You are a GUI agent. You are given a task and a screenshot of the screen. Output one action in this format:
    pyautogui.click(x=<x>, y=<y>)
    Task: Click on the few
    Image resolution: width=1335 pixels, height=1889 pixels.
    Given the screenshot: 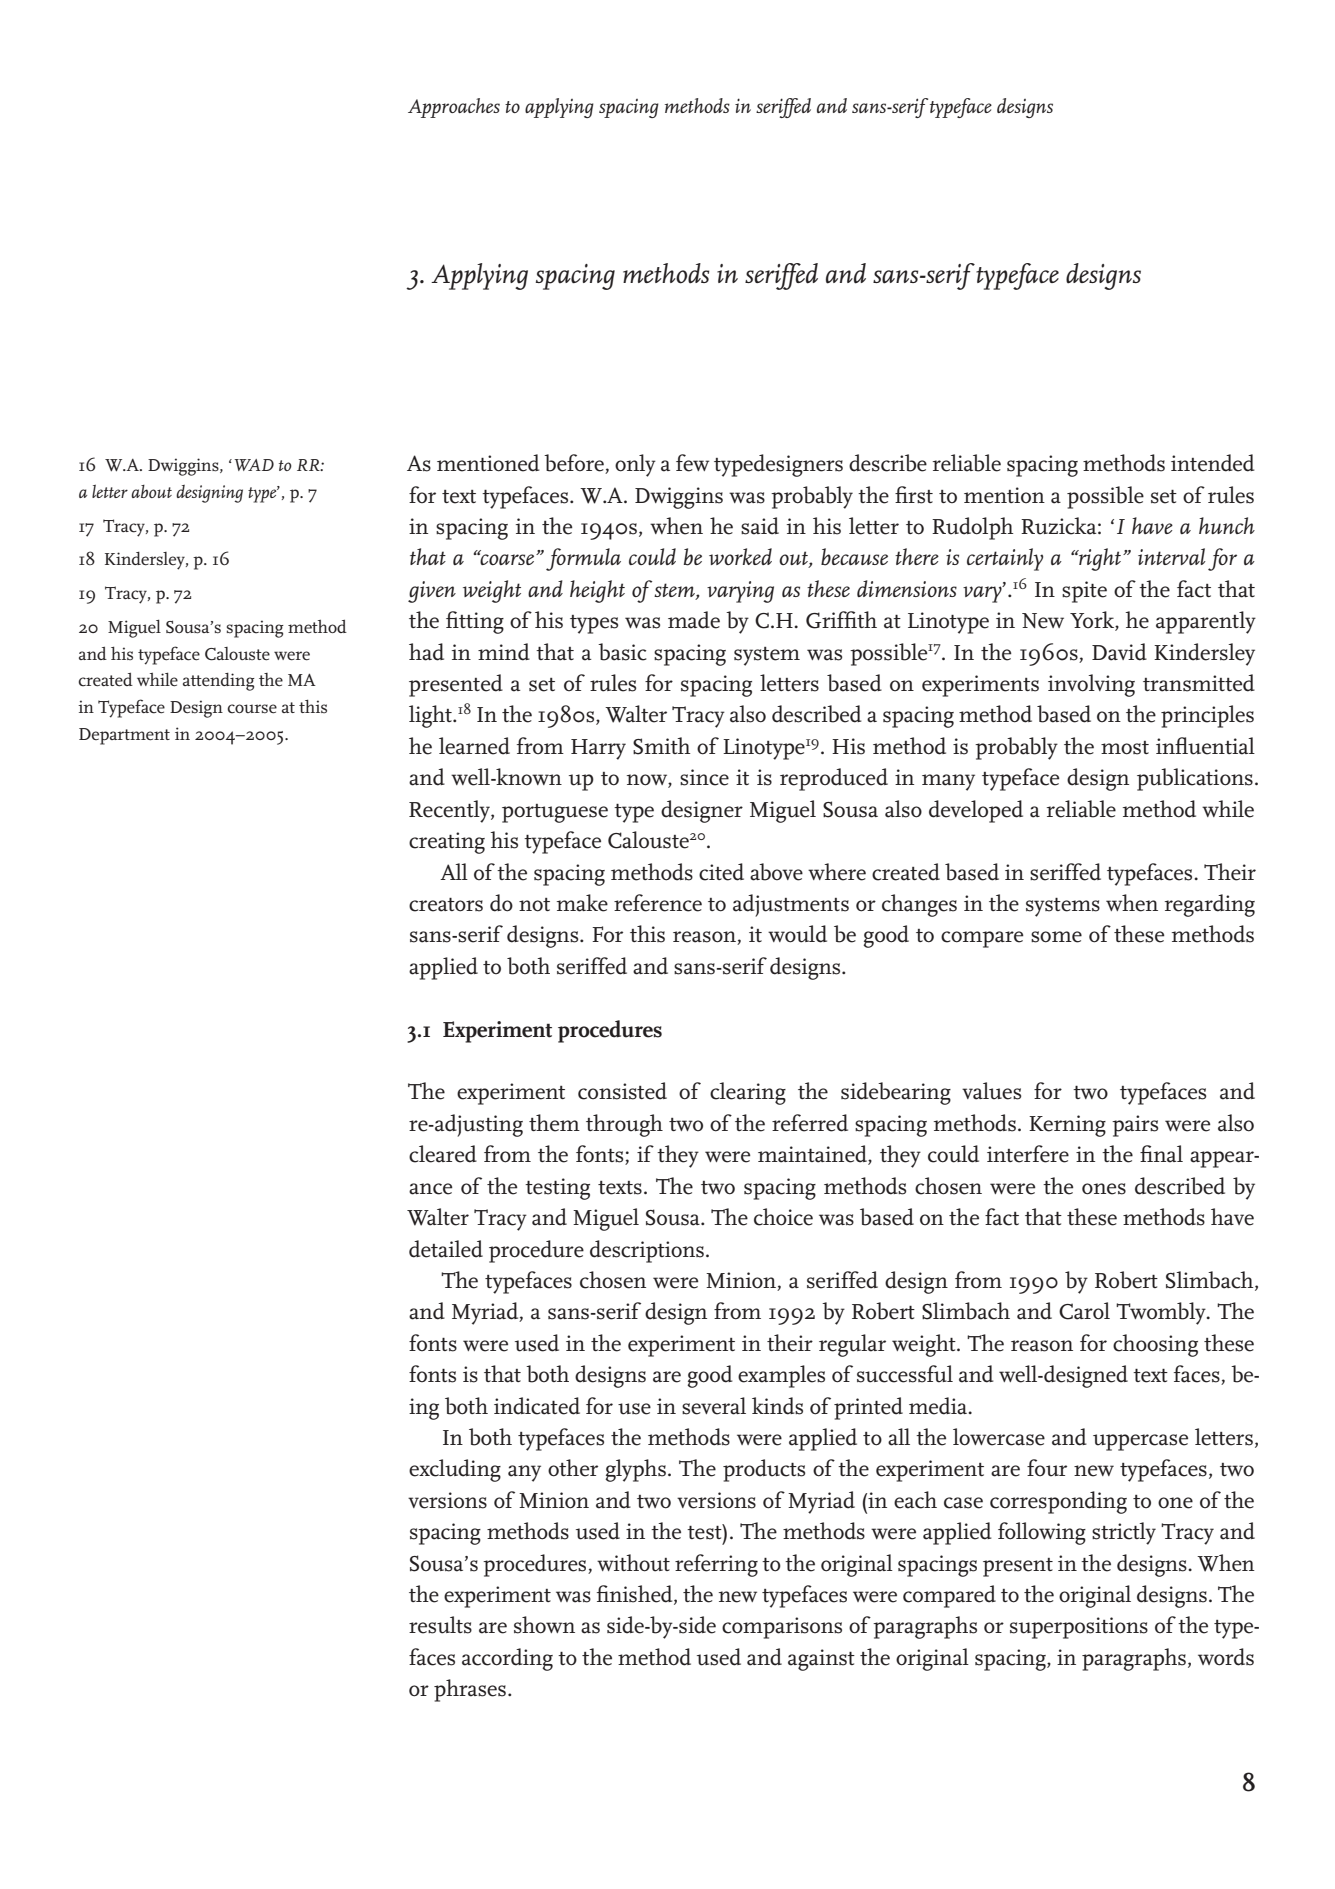 What is the action you would take?
    pyautogui.click(x=692, y=463)
